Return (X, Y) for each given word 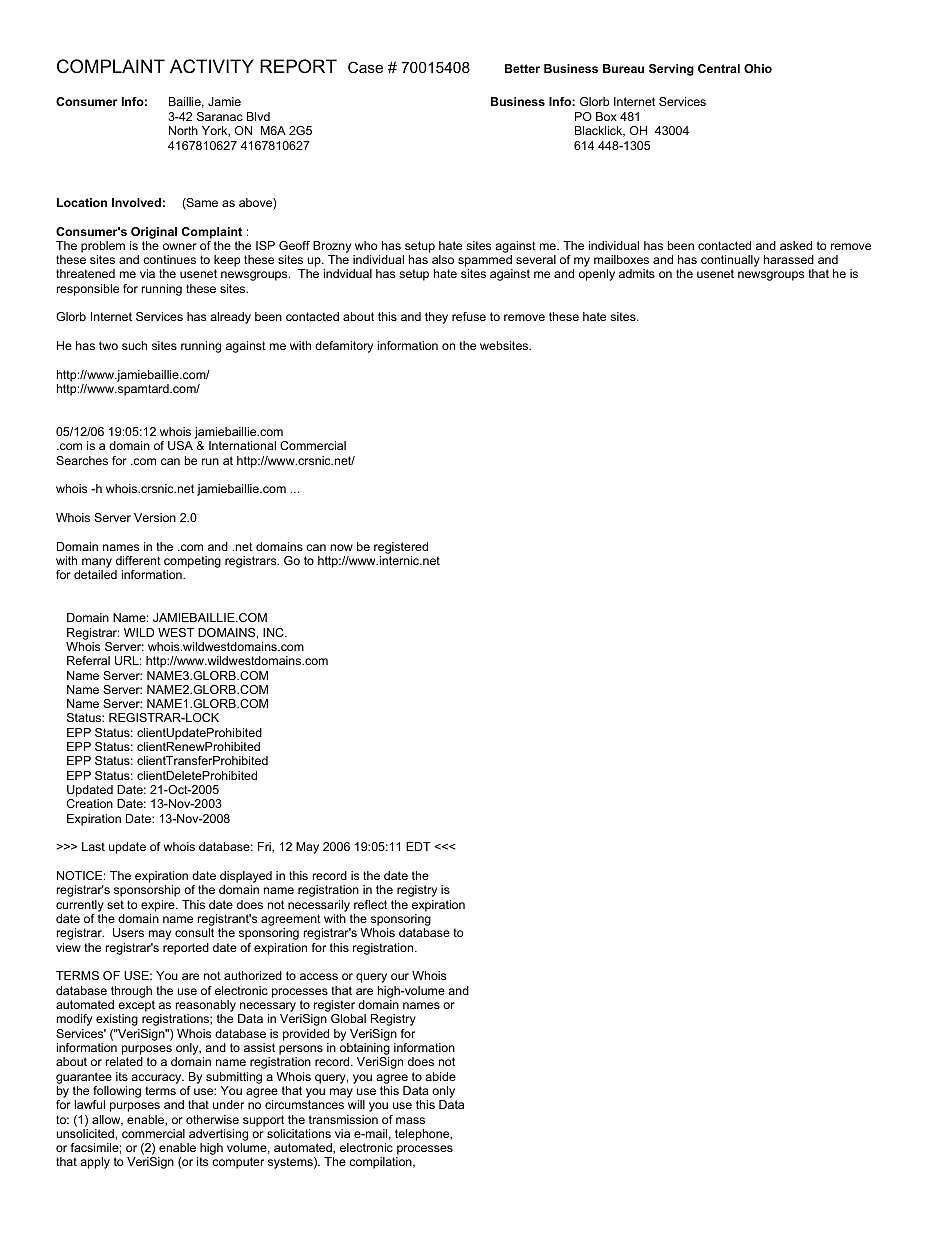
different (138, 560)
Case (365, 67)
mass (410, 1120)
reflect (370, 904)
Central (719, 68)
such (134, 345)
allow (107, 1120)
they (436, 318)
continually (730, 262)
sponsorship (147, 891)
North (183, 130)
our (400, 976)
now (342, 547)
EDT (418, 846)
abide (440, 1076)
